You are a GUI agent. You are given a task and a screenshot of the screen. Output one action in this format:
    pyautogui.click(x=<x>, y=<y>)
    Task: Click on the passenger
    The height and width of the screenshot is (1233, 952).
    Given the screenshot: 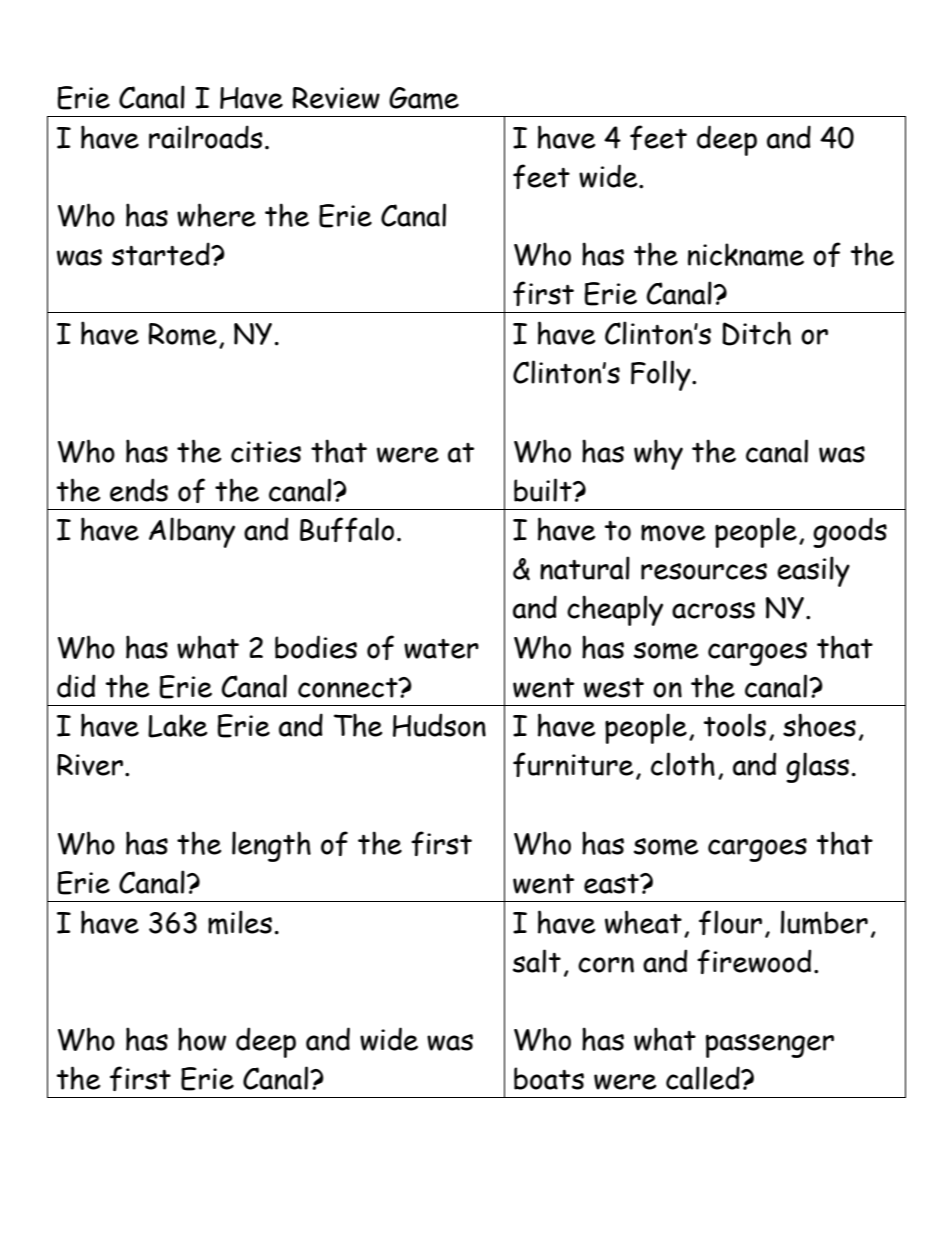 What is the action you would take?
    pyautogui.click(x=770, y=1046)
